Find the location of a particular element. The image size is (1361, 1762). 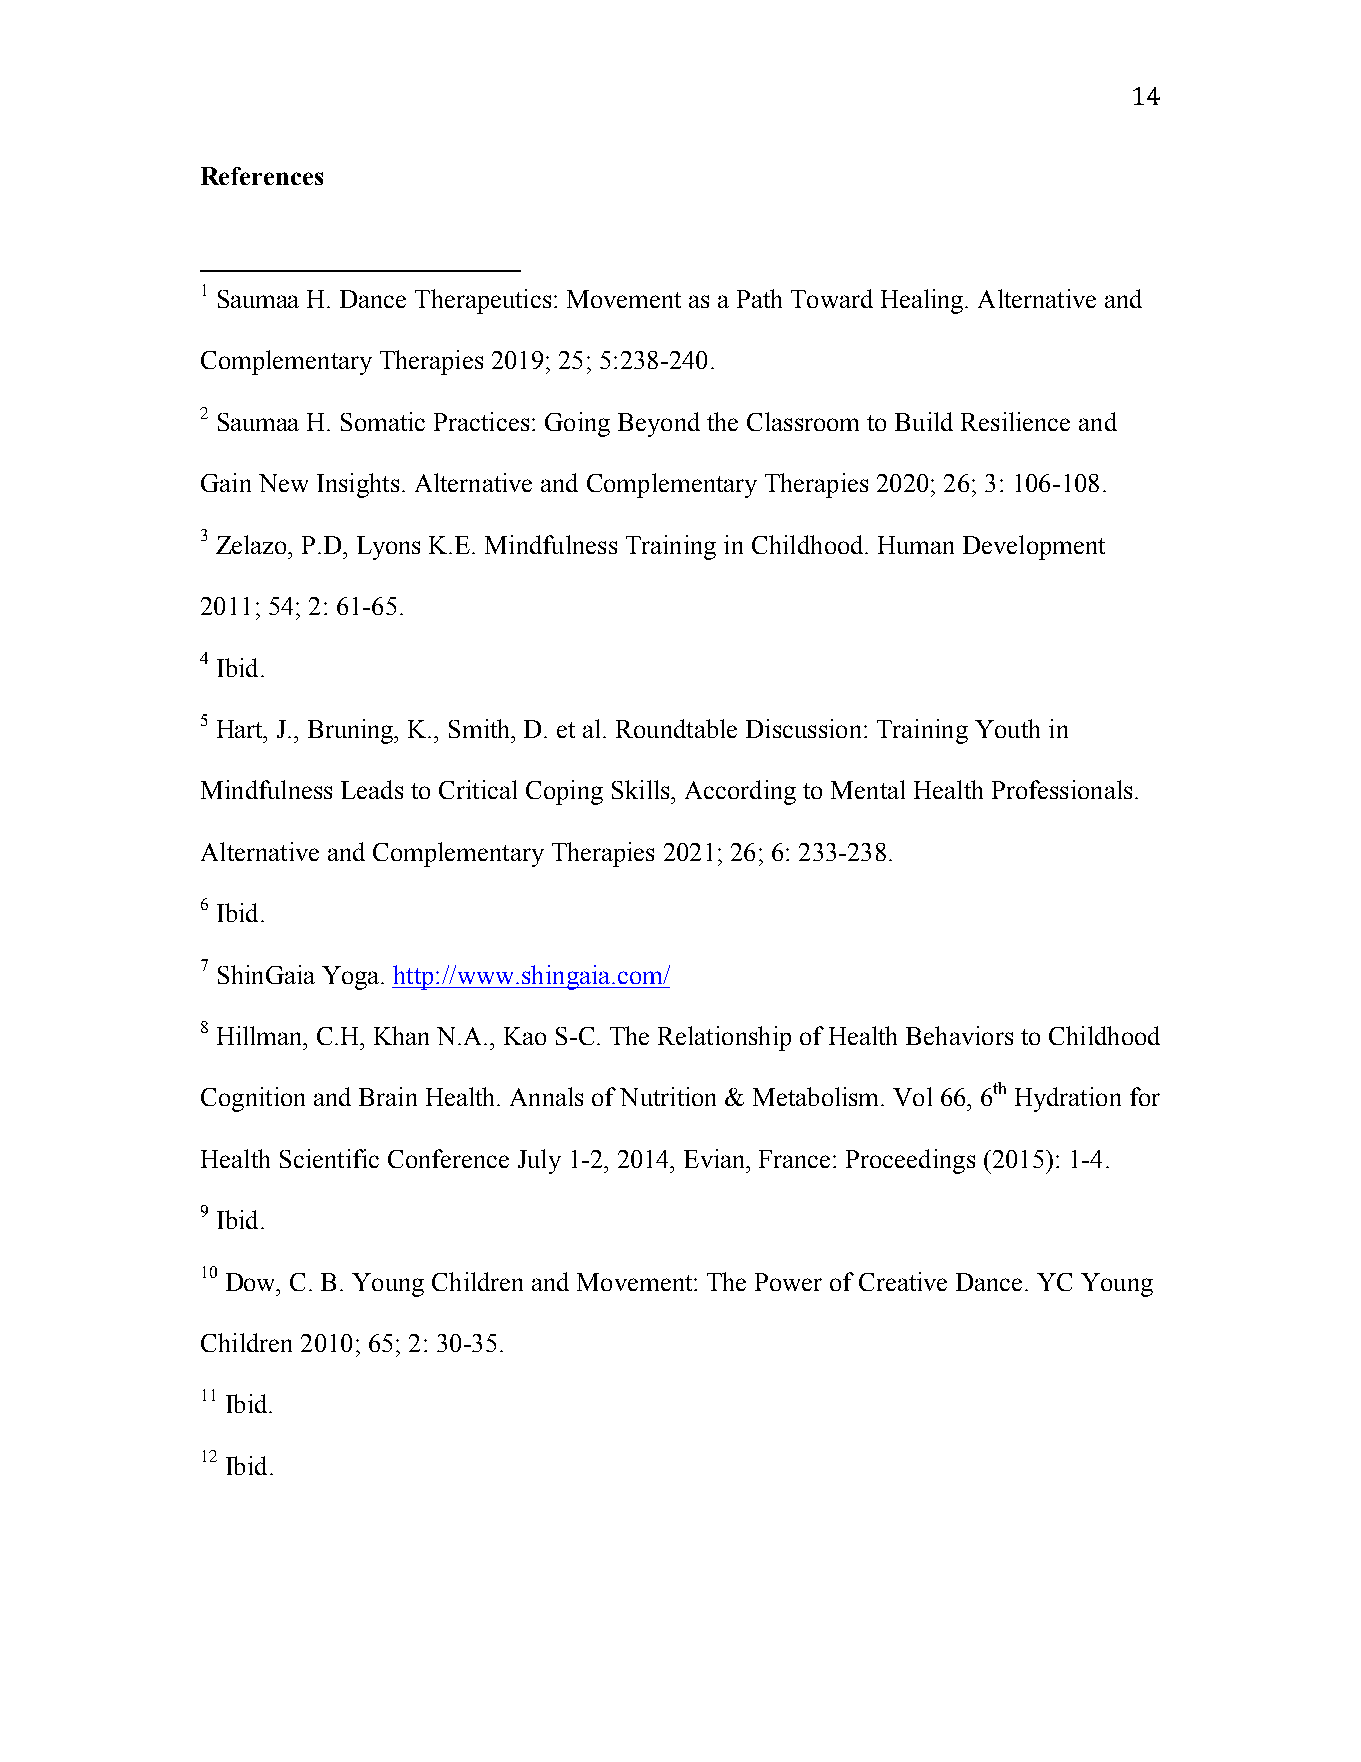

Youth is located at coordinates (1007, 728).
